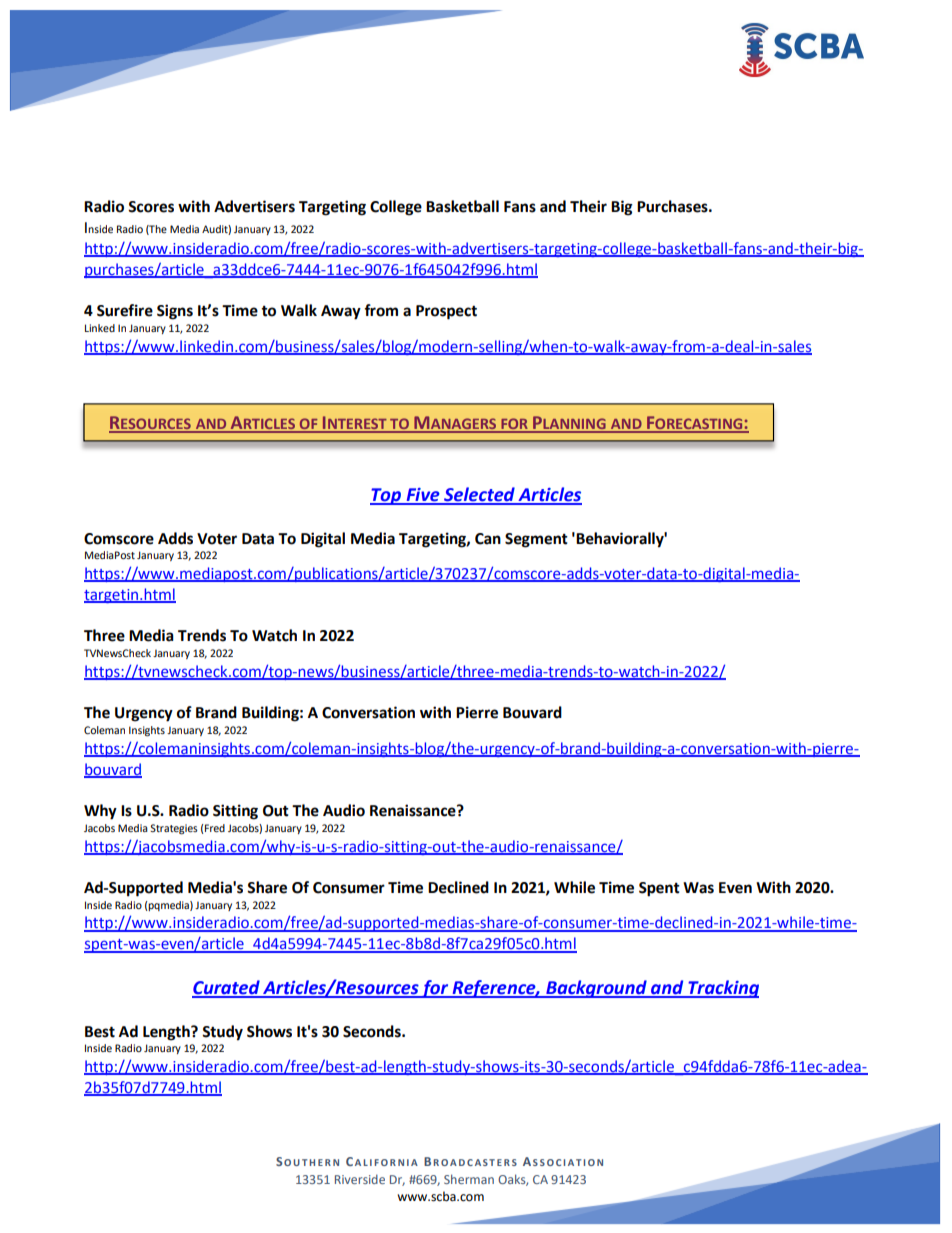 This screenshot has width=952, height=1233. I want to click on Background, so click(596, 989).
